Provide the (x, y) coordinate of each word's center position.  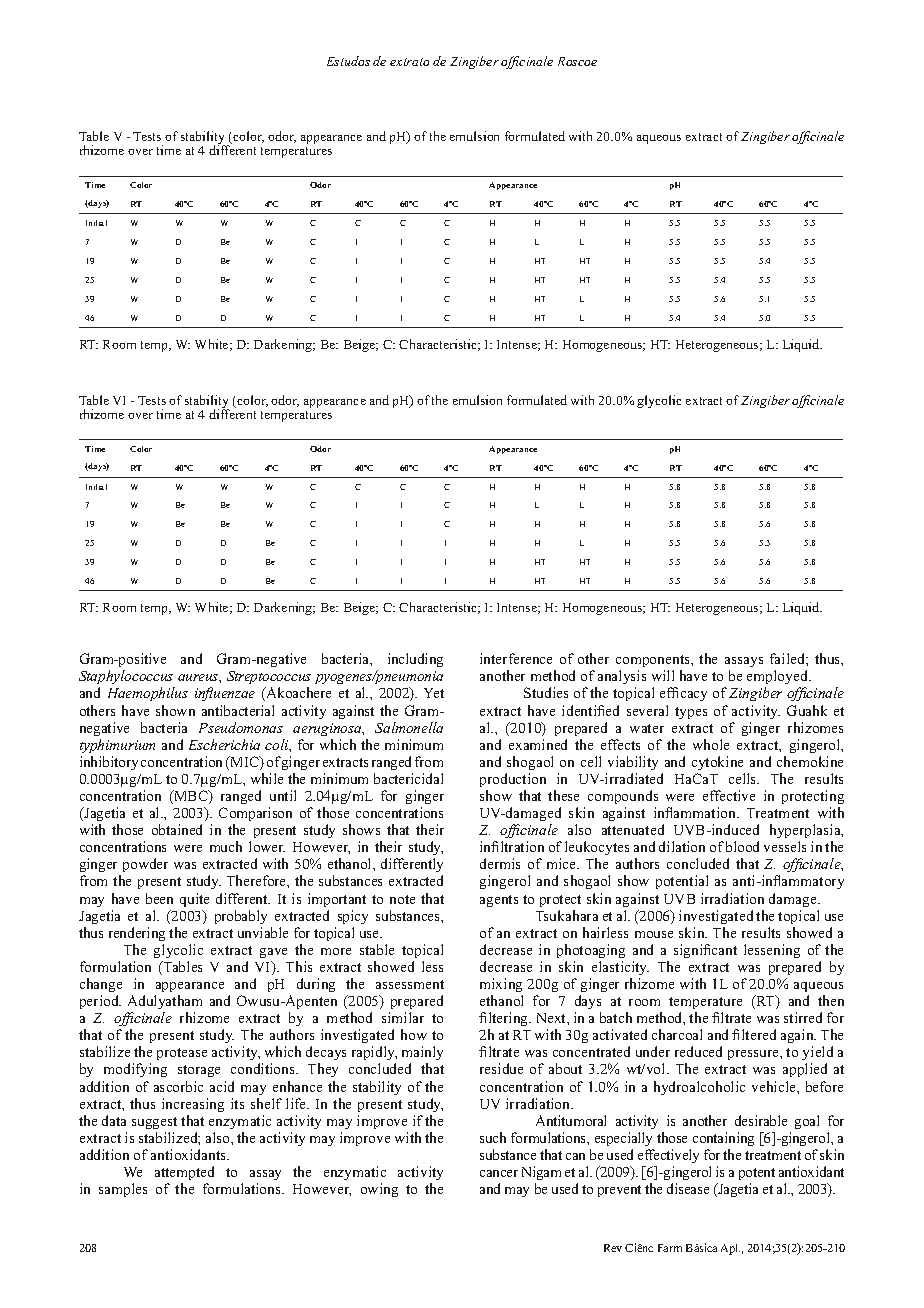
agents (499, 901)
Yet (434, 693)
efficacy (683, 694)
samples (123, 1190)
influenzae (225, 694)
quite (194, 900)
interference (516, 658)
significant (705, 951)
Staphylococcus (127, 679)
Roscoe (577, 61)
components (654, 663)
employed (779, 679)
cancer (499, 1173)
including (415, 660)
